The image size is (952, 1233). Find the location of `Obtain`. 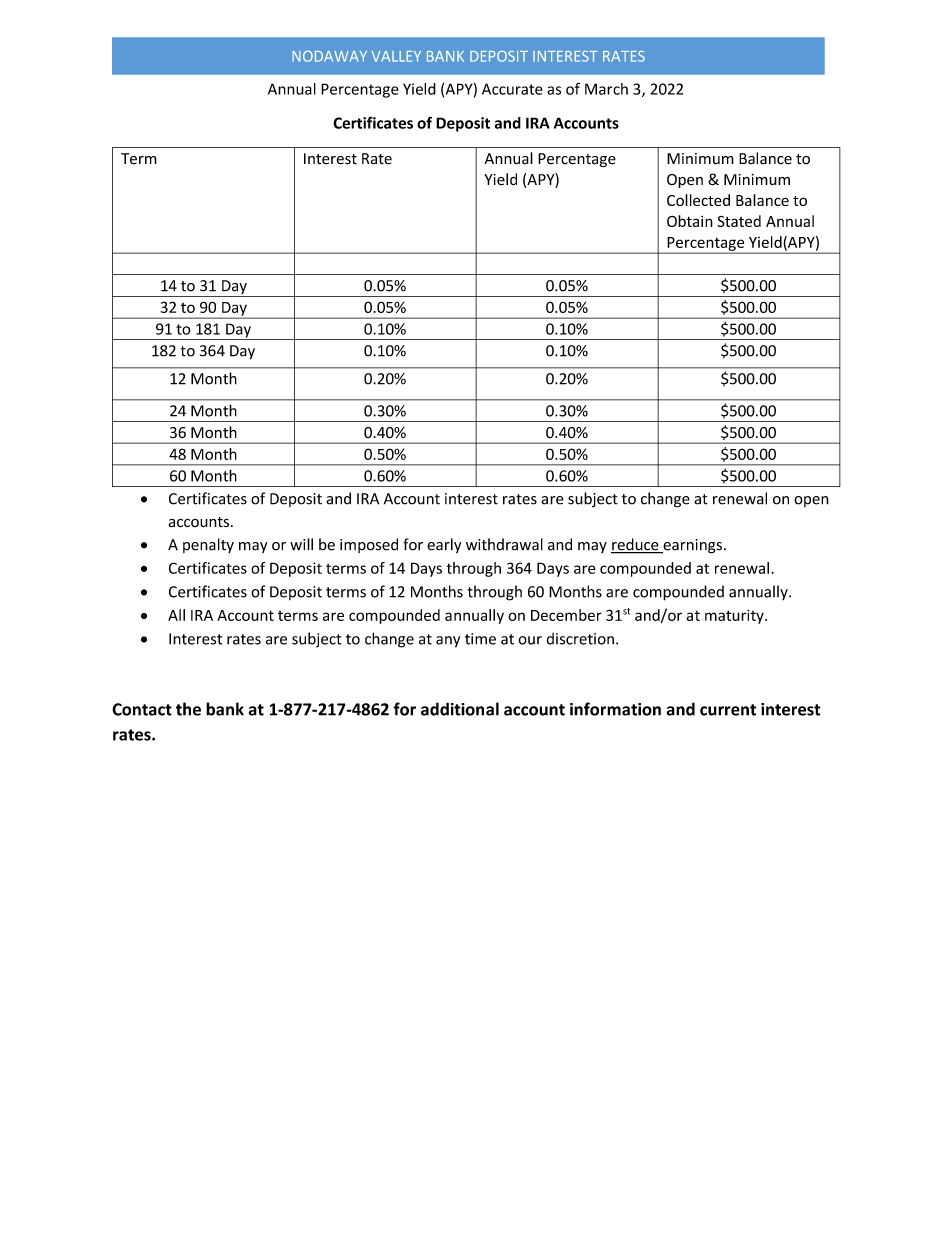

Obtain is located at coordinates (690, 221).
